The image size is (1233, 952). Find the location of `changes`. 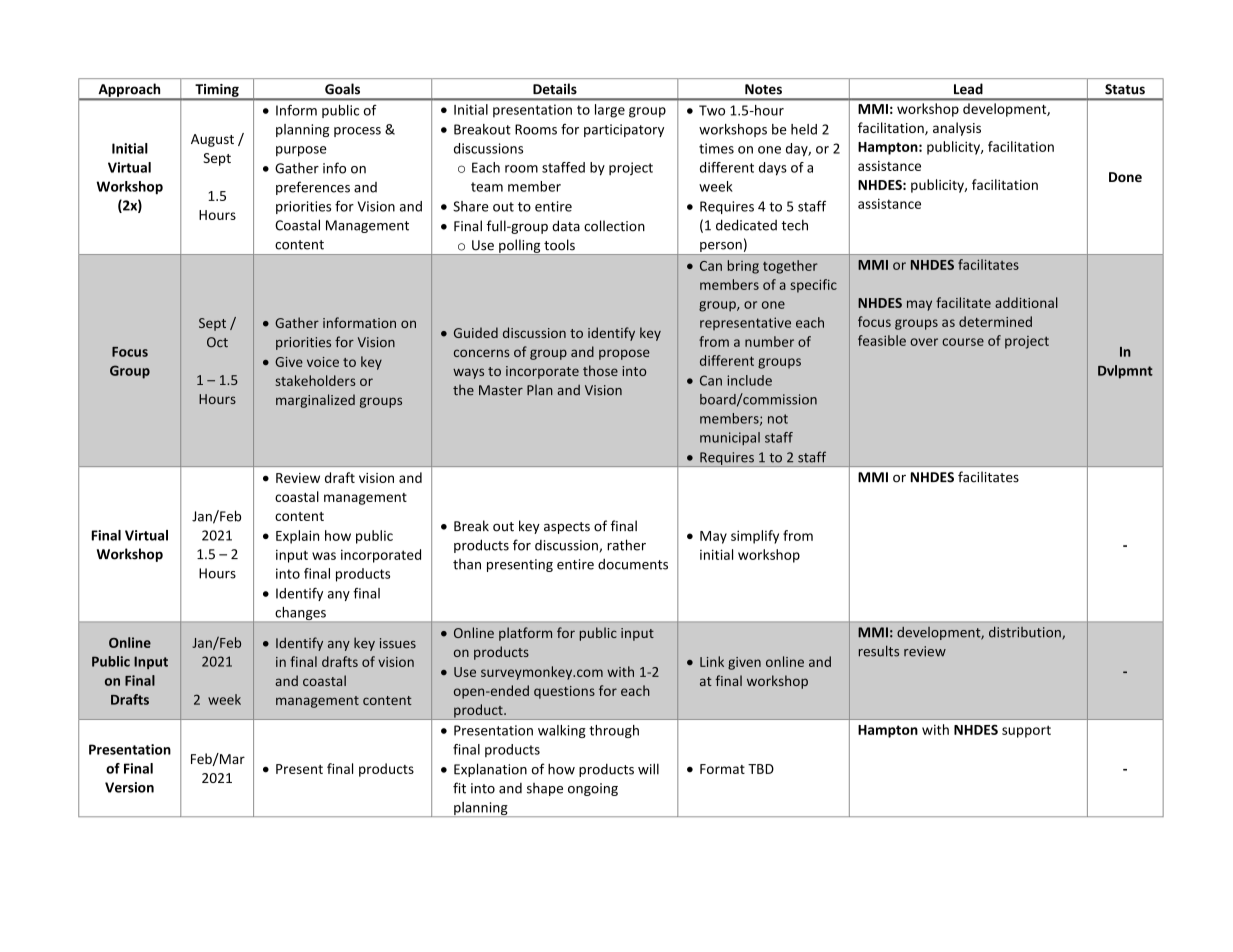

changes is located at coordinates (300, 615).
